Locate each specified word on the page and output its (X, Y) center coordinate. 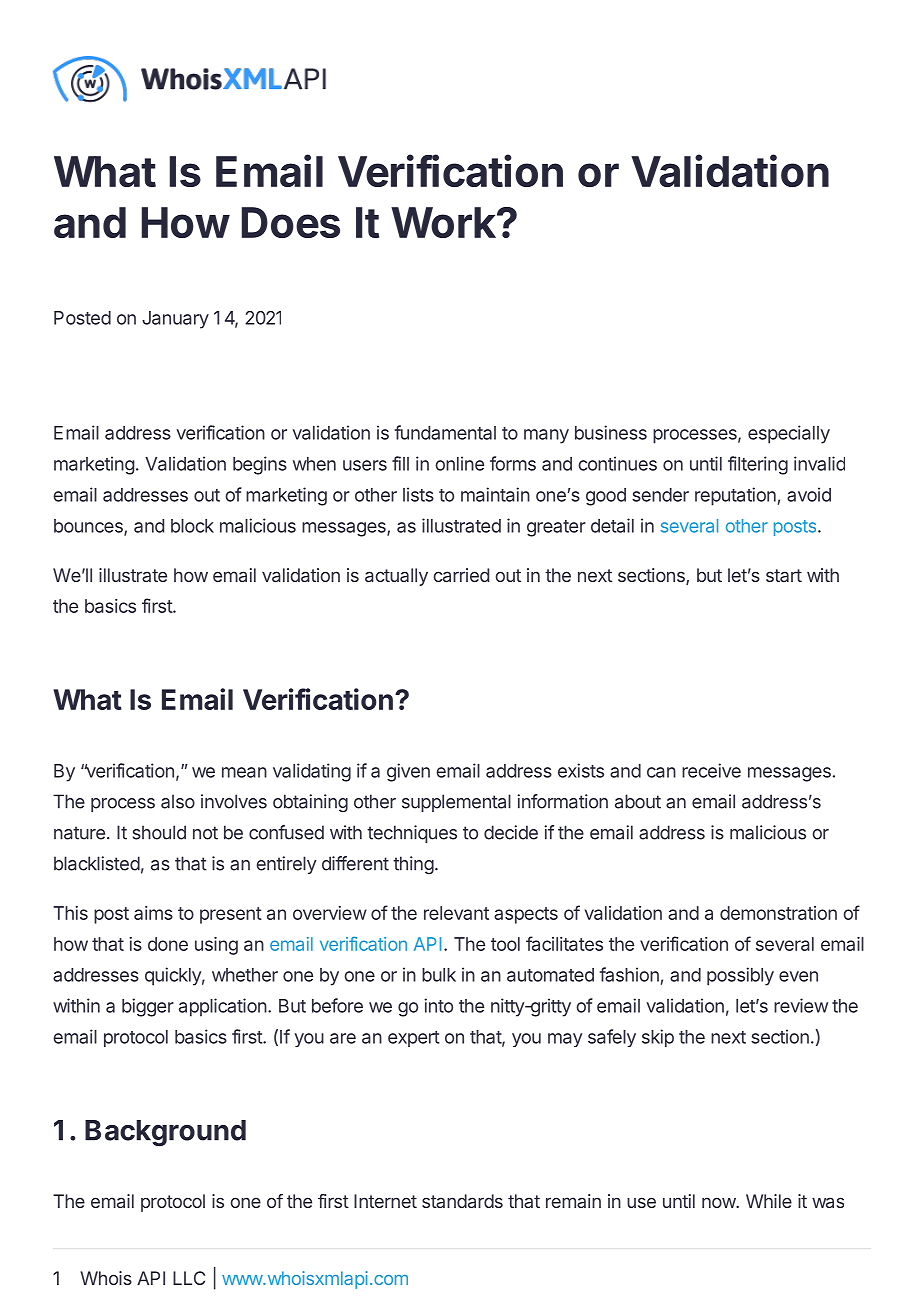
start (784, 575)
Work (444, 222)
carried (461, 575)
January (175, 320)
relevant (456, 913)
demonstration (778, 913)
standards (462, 1201)
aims (153, 913)
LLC (189, 1278)
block (192, 526)
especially (789, 434)
